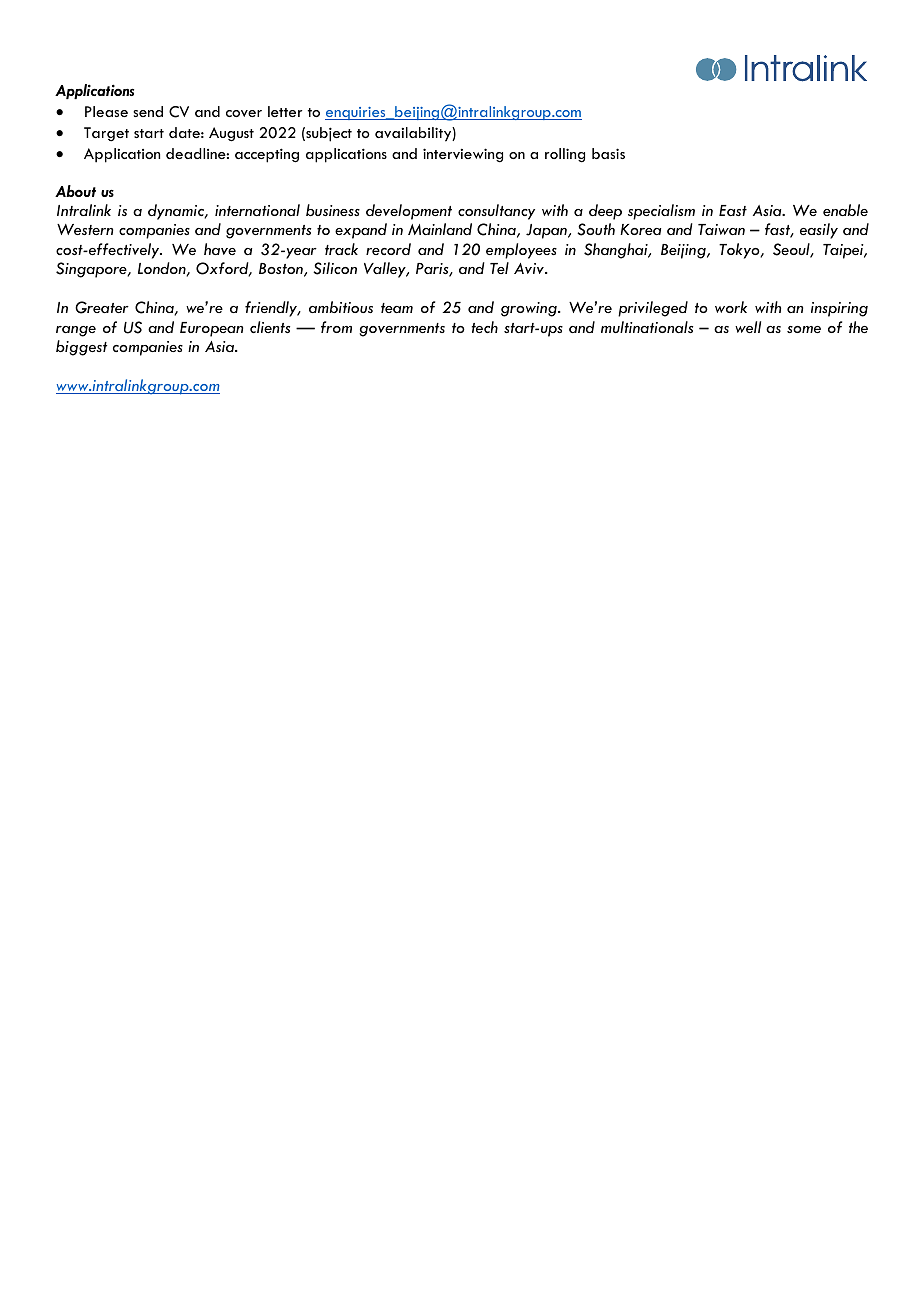 The width and height of the screenshot is (924, 1309). What do you see at coordinates (496, 212) in the screenshot?
I see `consultancy` at bounding box center [496, 212].
